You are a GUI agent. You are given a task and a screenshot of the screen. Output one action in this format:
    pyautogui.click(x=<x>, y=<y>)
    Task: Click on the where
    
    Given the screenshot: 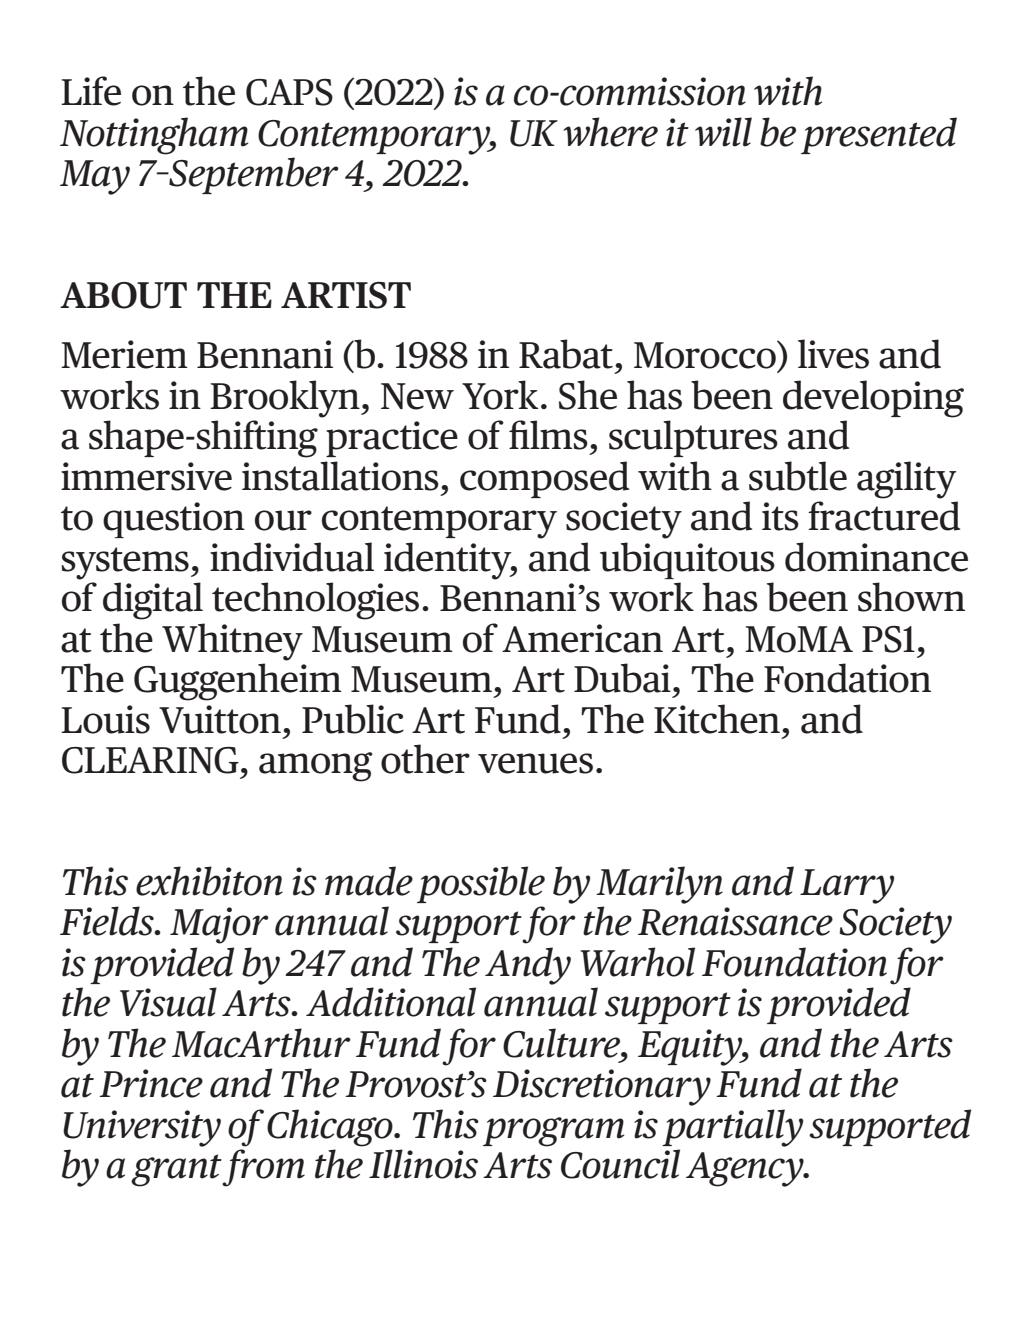 What is the action you would take?
    pyautogui.click(x=610, y=132)
